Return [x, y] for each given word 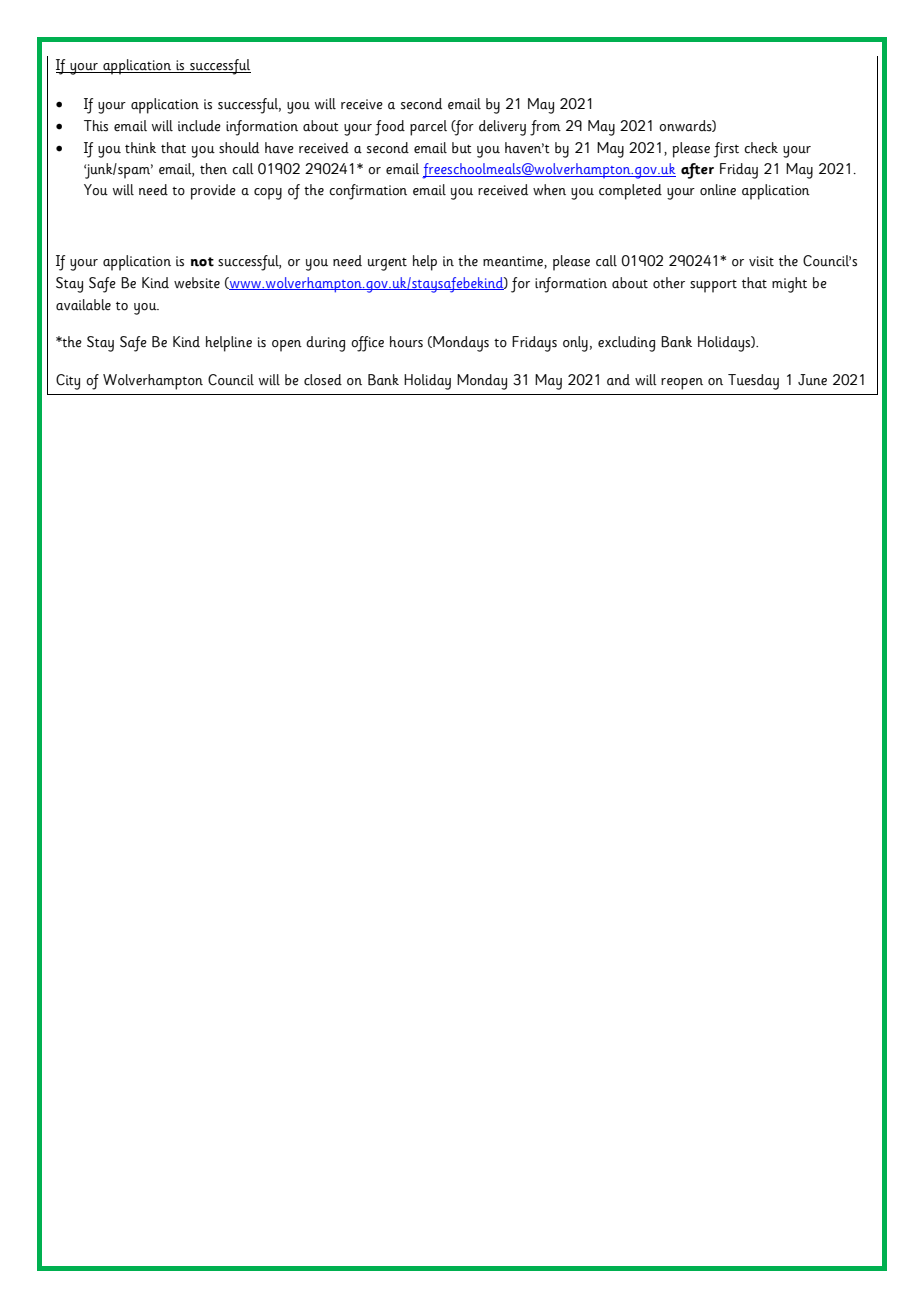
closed [323, 380]
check [761, 148]
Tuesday [753, 382]
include [199, 126]
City [68, 382]
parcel [428, 128]
